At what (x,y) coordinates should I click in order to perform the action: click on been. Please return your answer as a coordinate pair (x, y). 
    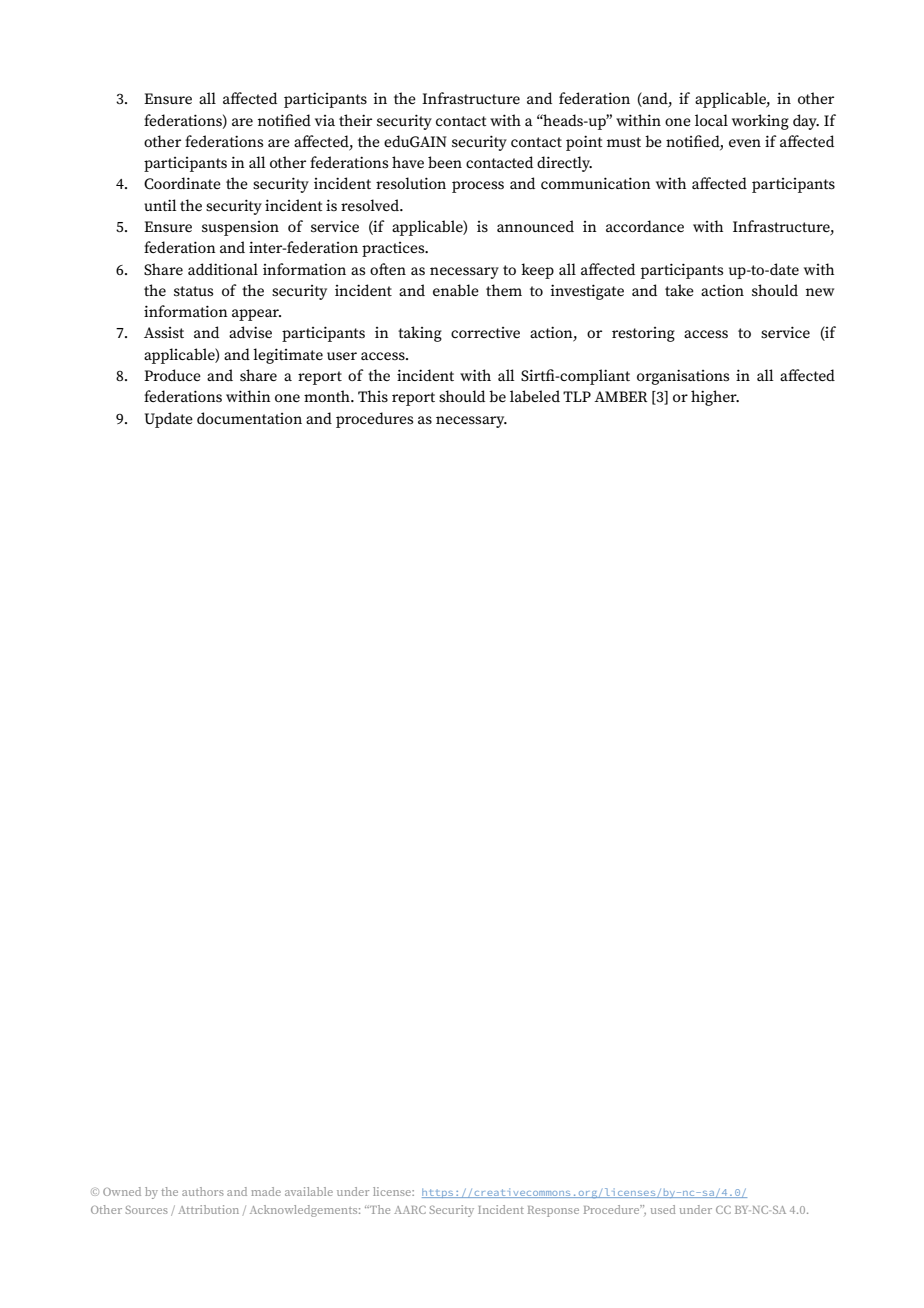
    Looking at the image, I should click on (445, 162).
